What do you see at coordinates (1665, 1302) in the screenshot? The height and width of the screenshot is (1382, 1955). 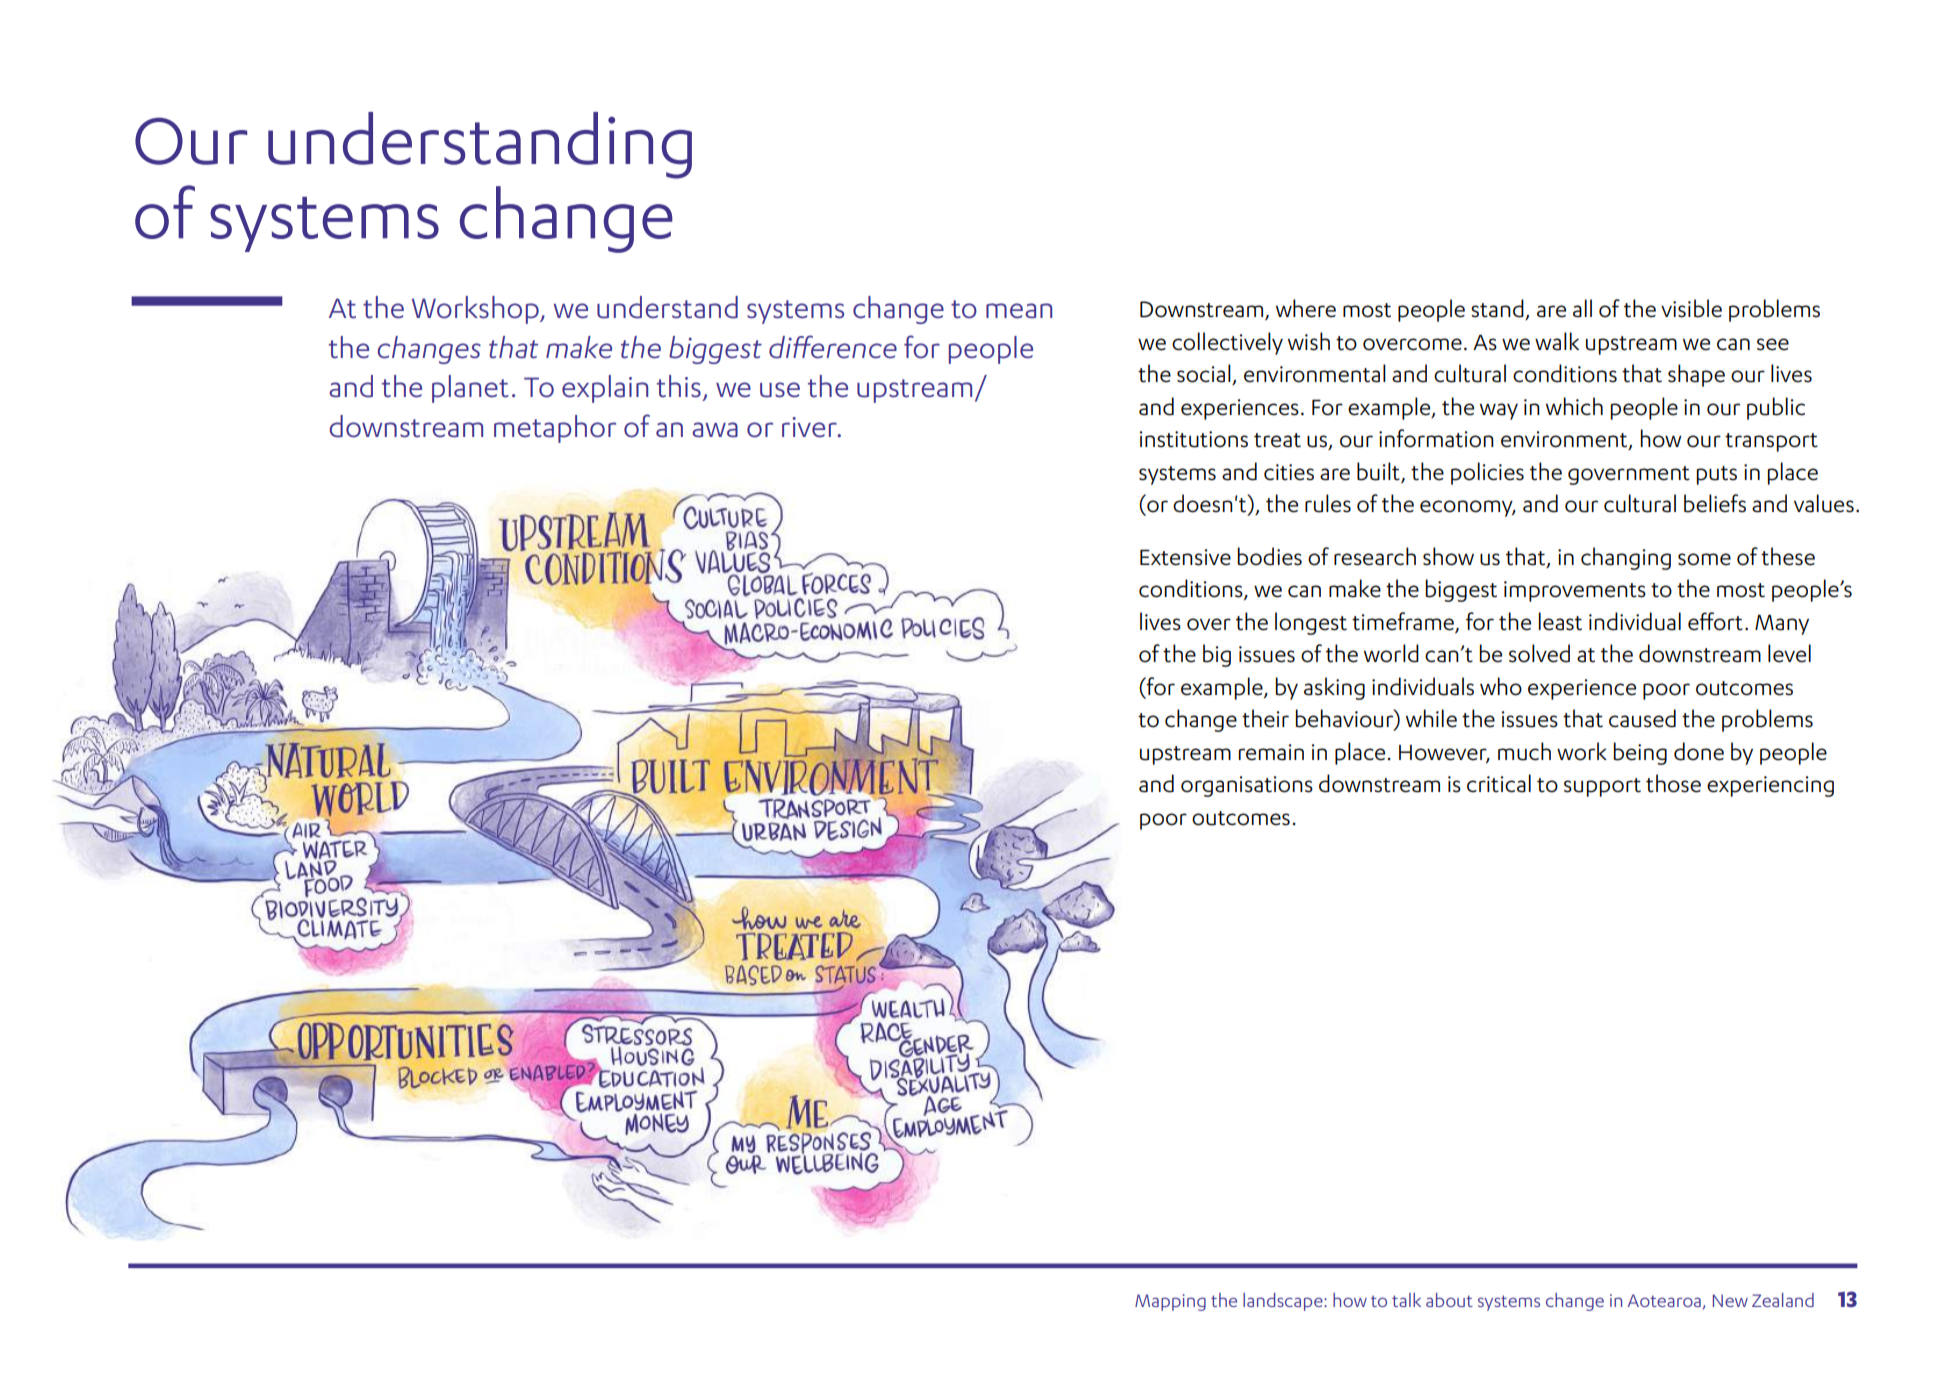 I see `Aotearoa` at bounding box center [1665, 1302].
